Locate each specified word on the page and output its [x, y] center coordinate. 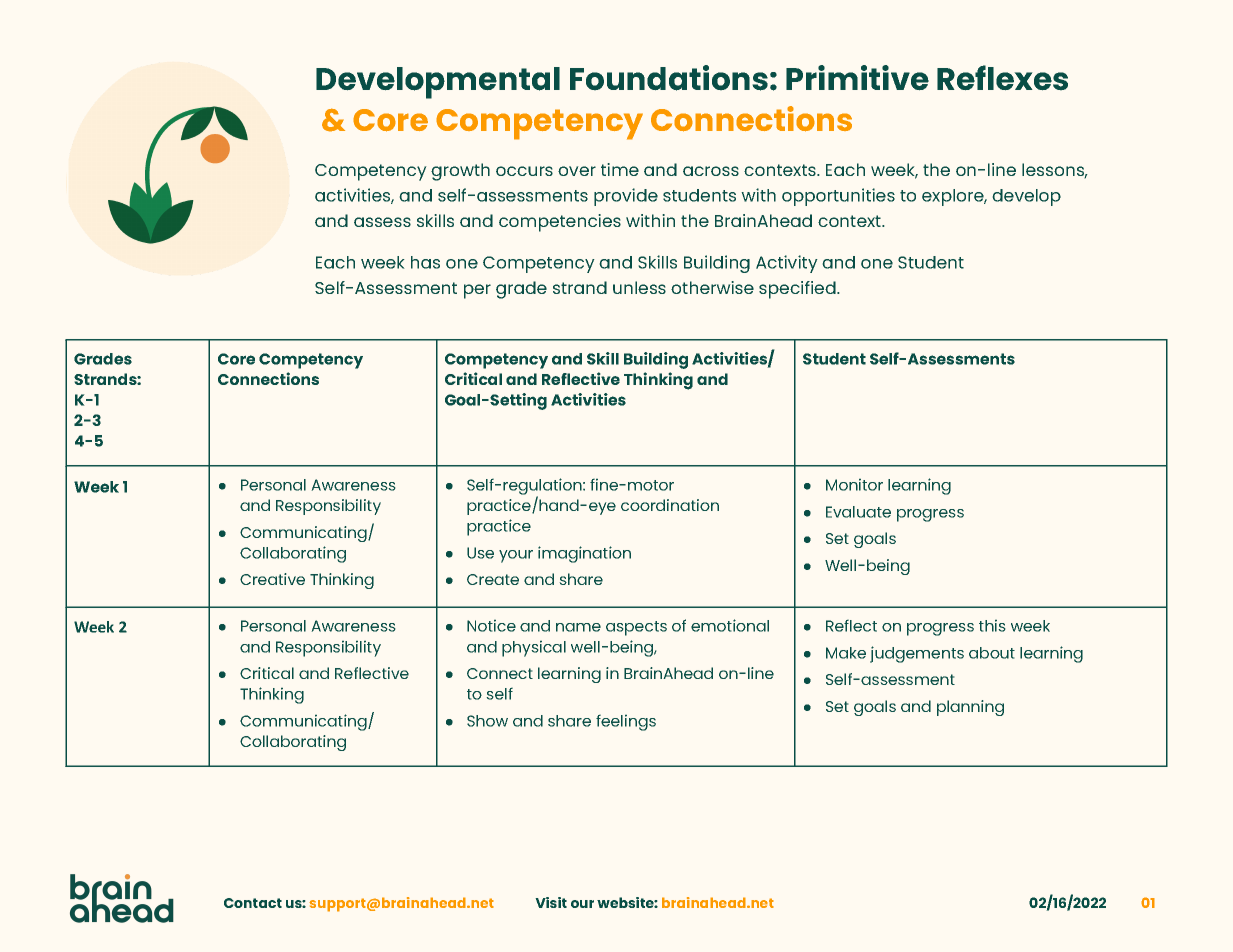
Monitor [854, 484]
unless [639, 287]
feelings [626, 722]
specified [798, 290]
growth [460, 172]
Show [487, 721]
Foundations [669, 78]
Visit [551, 902]
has [425, 262]
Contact [253, 903]
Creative [272, 579]
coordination [670, 505]
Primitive [857, 78]
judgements [917, 654]
